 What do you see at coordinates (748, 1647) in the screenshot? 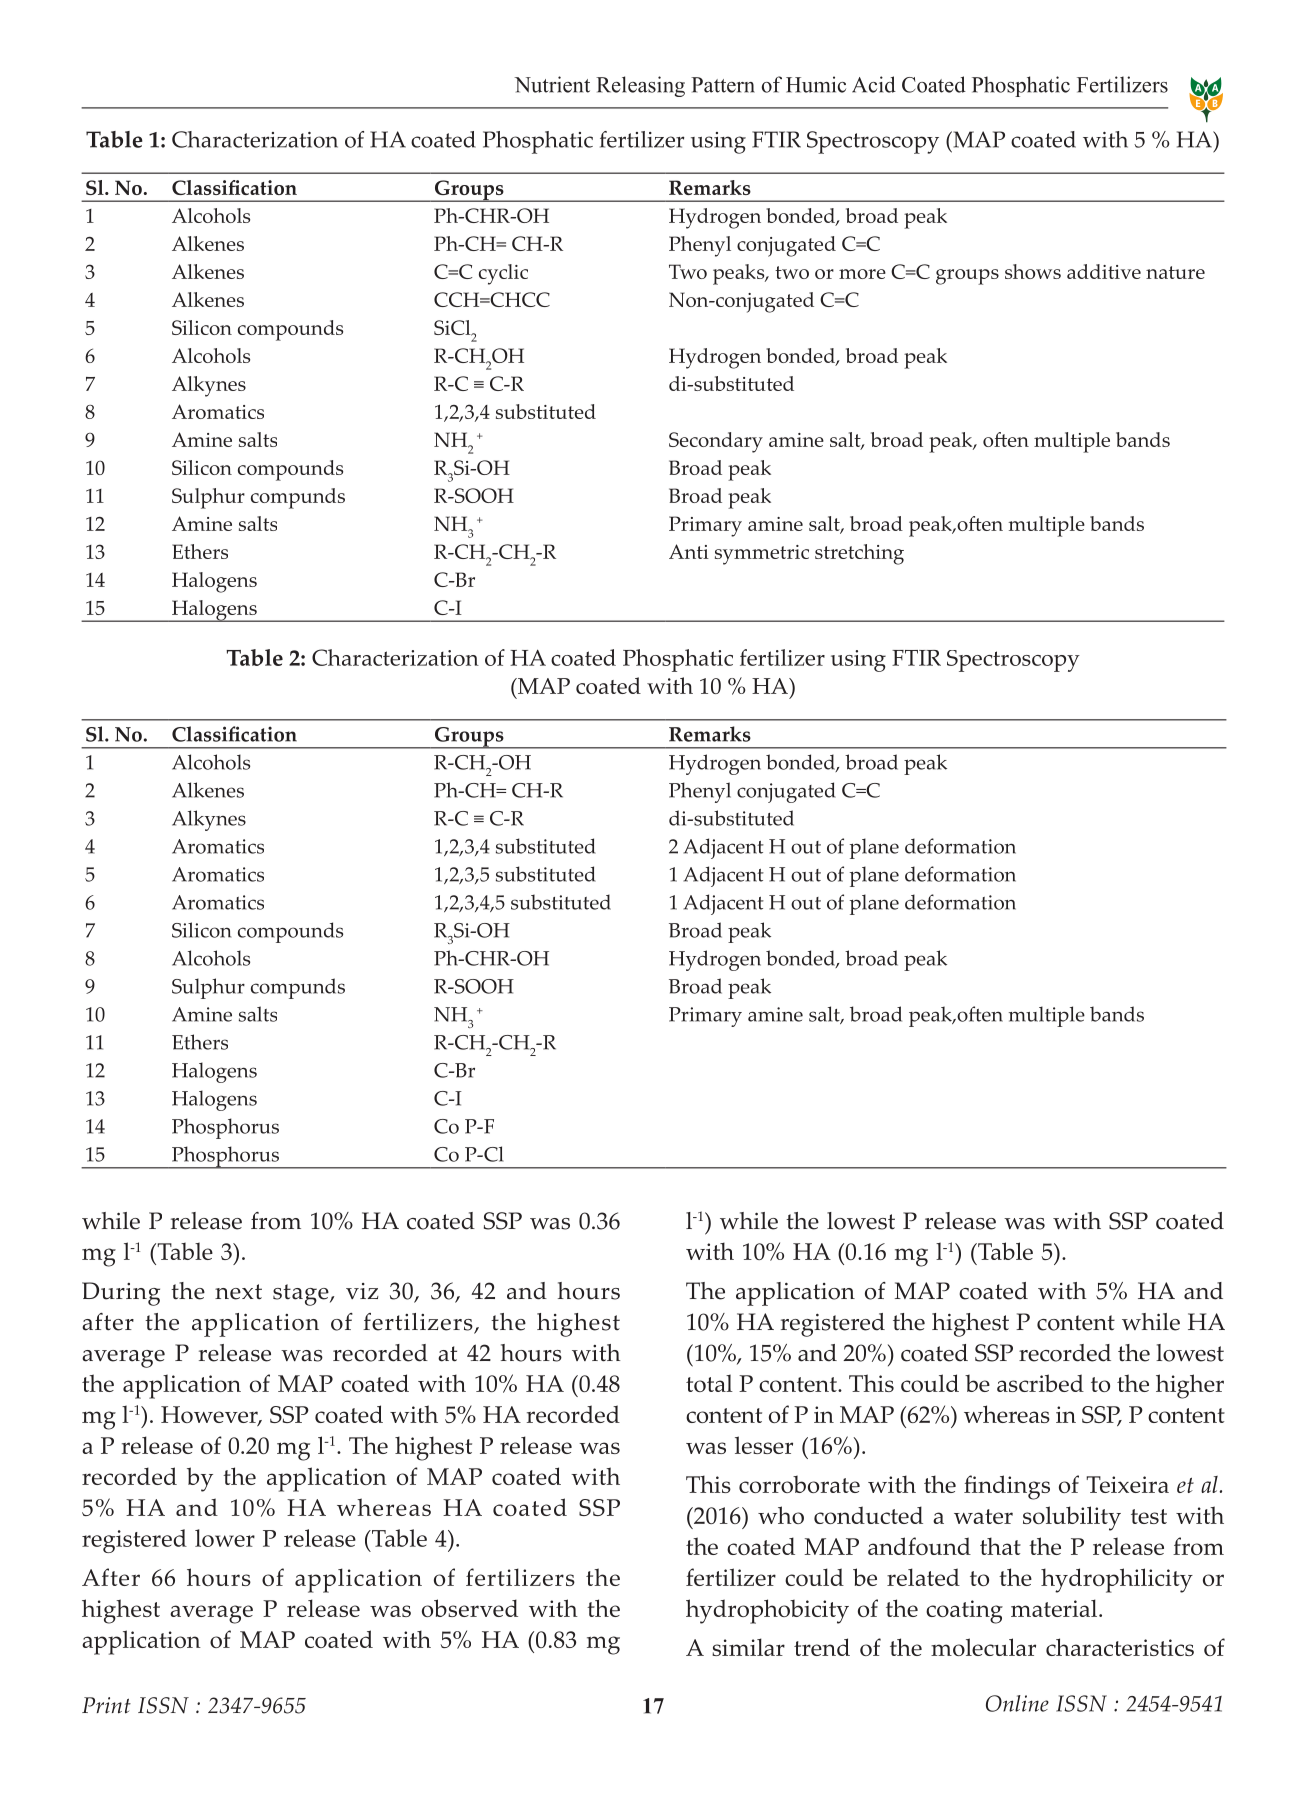
I see `similar` at bounding box center [748, 1647].
